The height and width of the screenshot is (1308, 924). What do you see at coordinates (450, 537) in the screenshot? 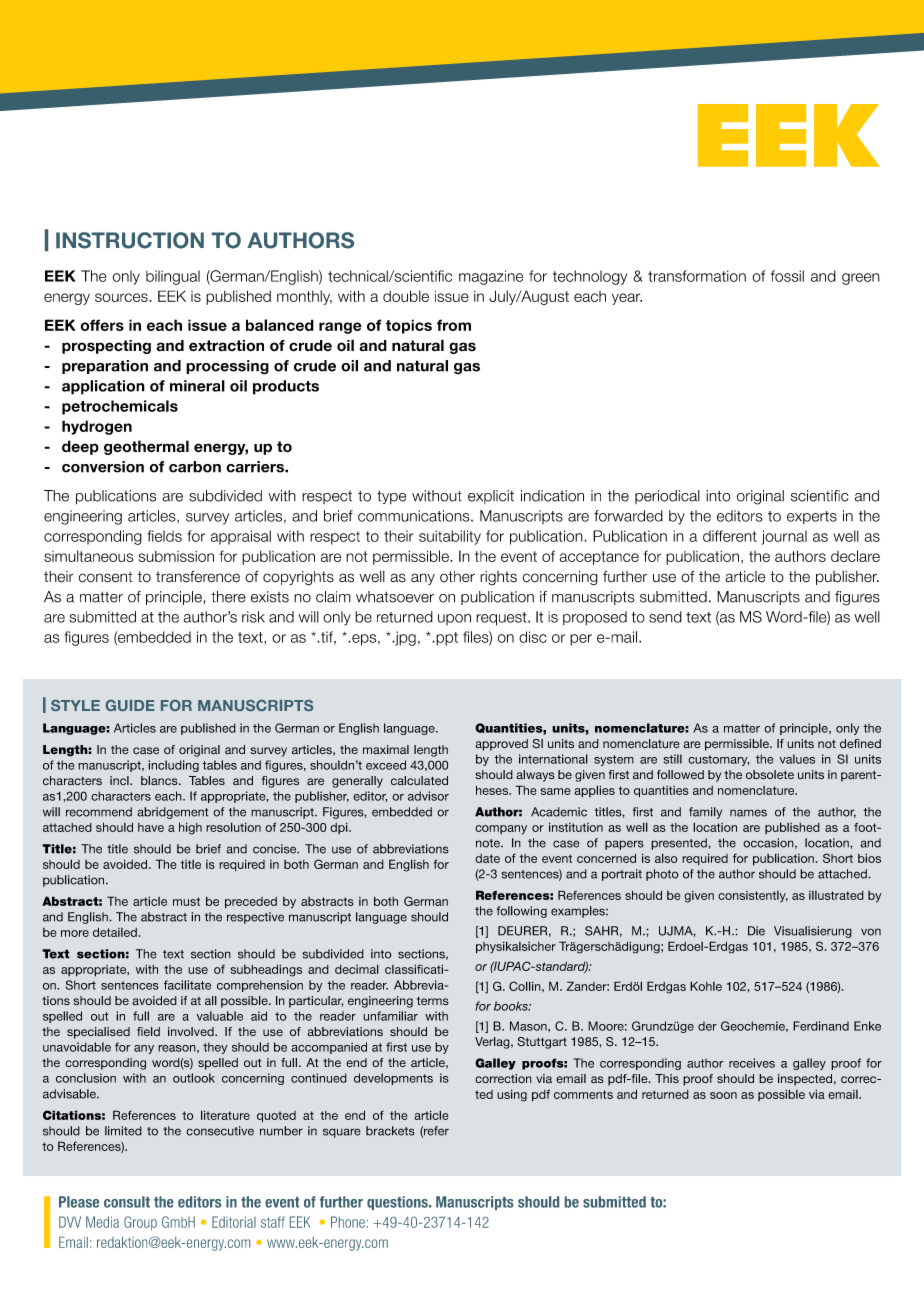
I see `suitability` at bounding box center [450, 537].
